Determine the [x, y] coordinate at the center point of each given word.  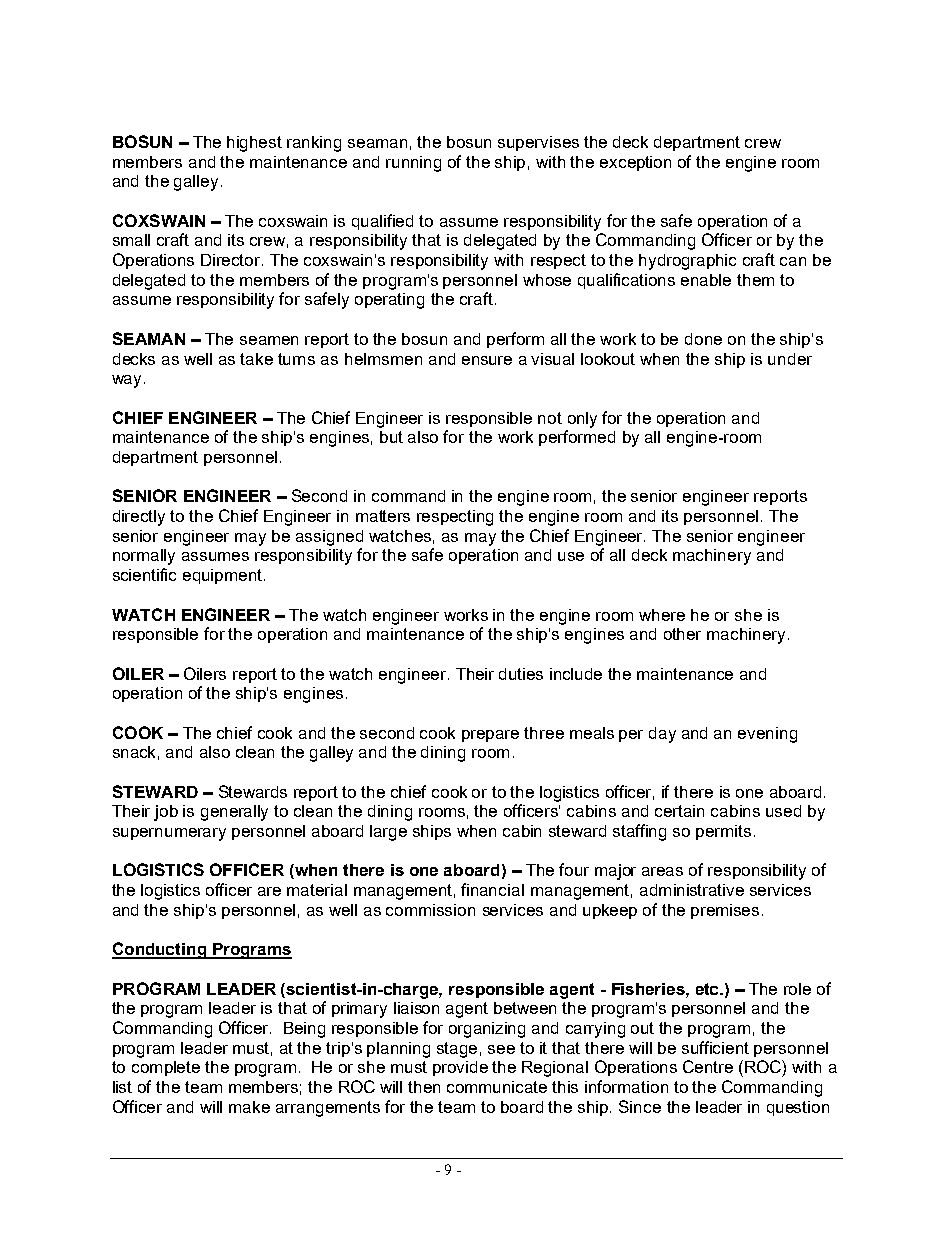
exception [635, 163]
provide [460, 1068]
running [413, 164]
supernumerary [169, 834]
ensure [487, 360]
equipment [224, 576]
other [682, 634]
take [256, 359]
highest [254, 144]
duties [521, 674]
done [703, 339]
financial [492, 889]
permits [723, 832]
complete [166, 1068]
